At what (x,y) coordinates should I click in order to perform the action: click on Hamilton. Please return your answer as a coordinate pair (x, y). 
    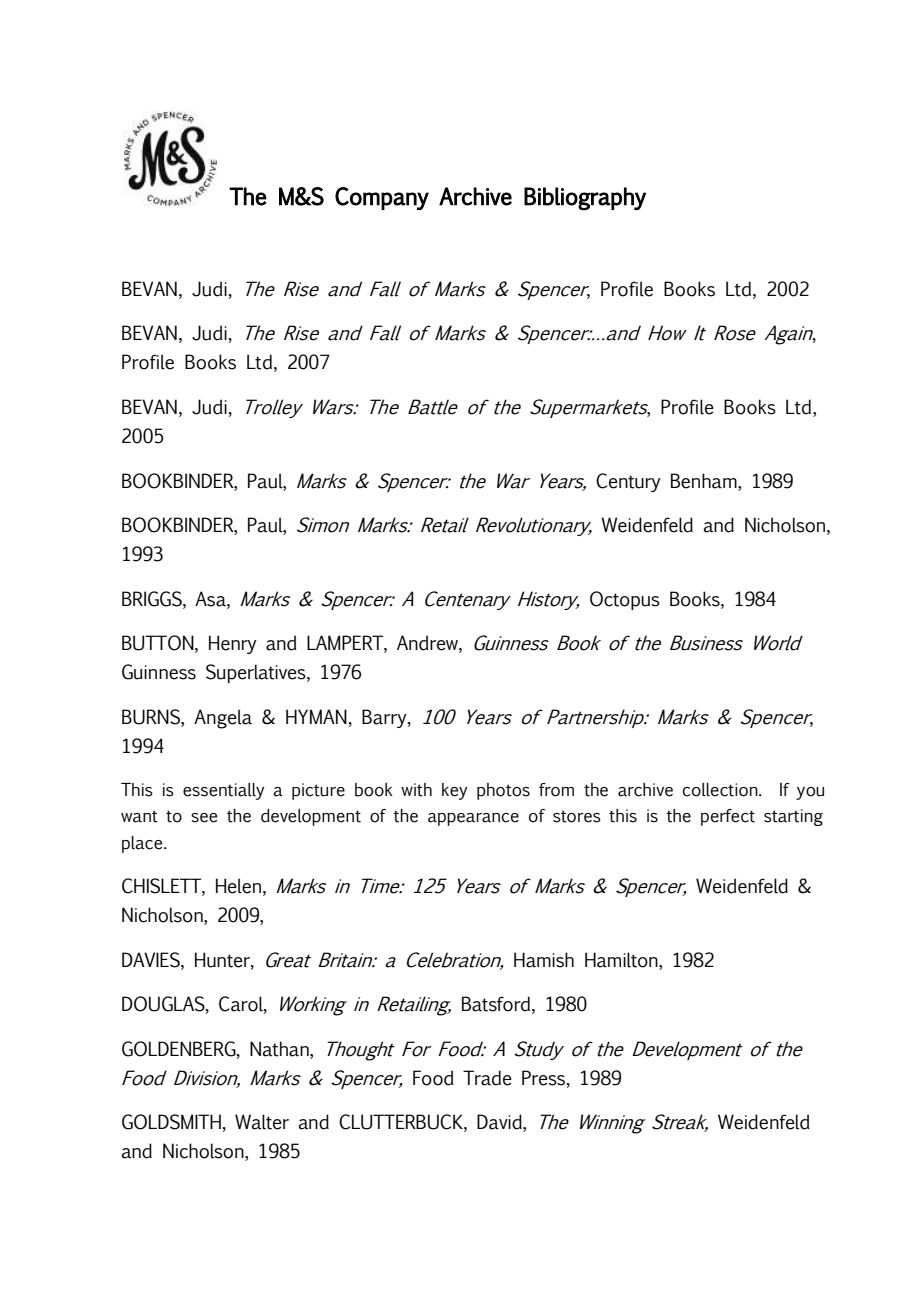
    Looking at the image, I should click on (622, 960).
